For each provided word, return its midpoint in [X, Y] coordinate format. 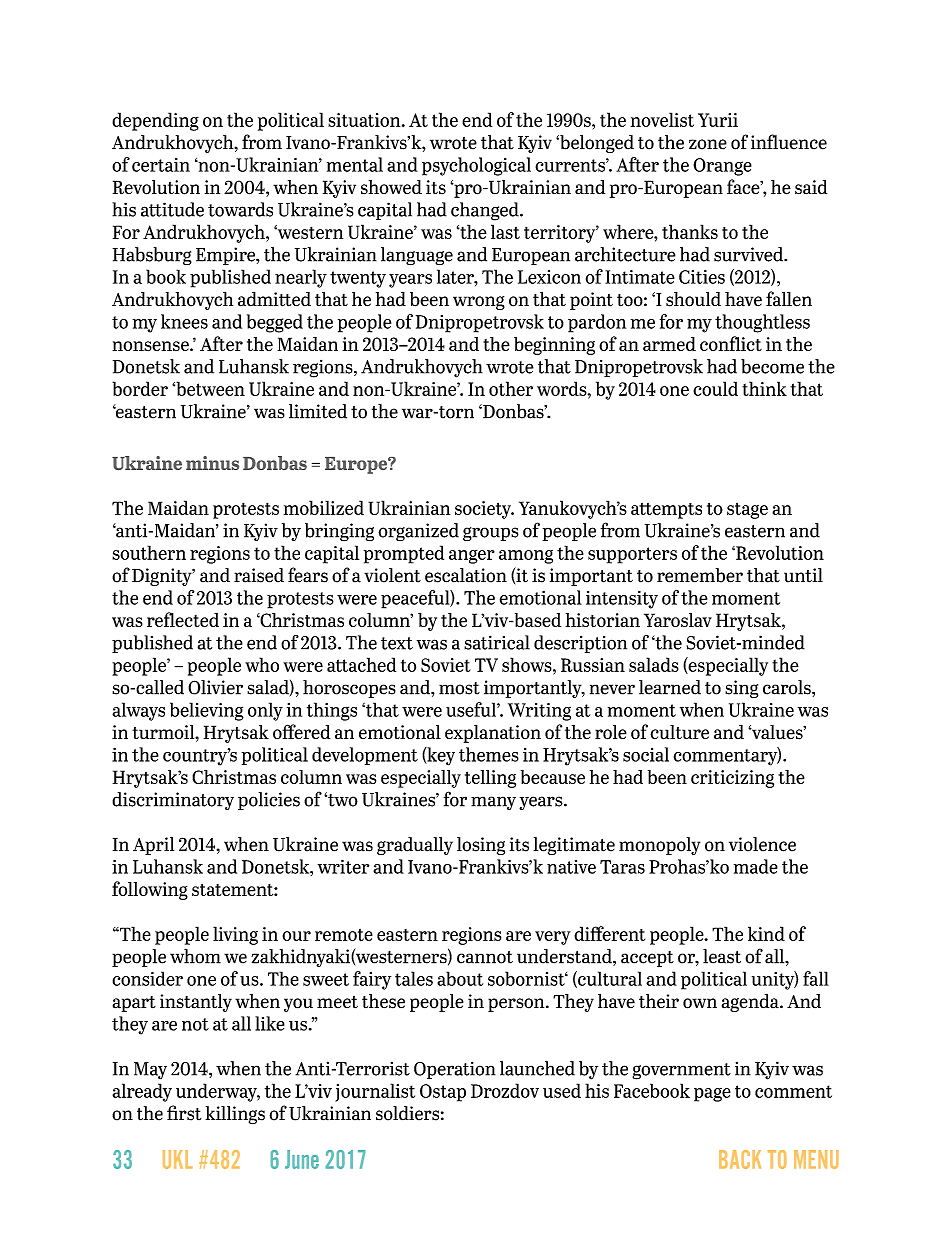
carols [788, 687]
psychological [476, 166]
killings [235, 1115]
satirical [497, 642]
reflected [183, 619]
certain [161, 165]
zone [708, 144]
